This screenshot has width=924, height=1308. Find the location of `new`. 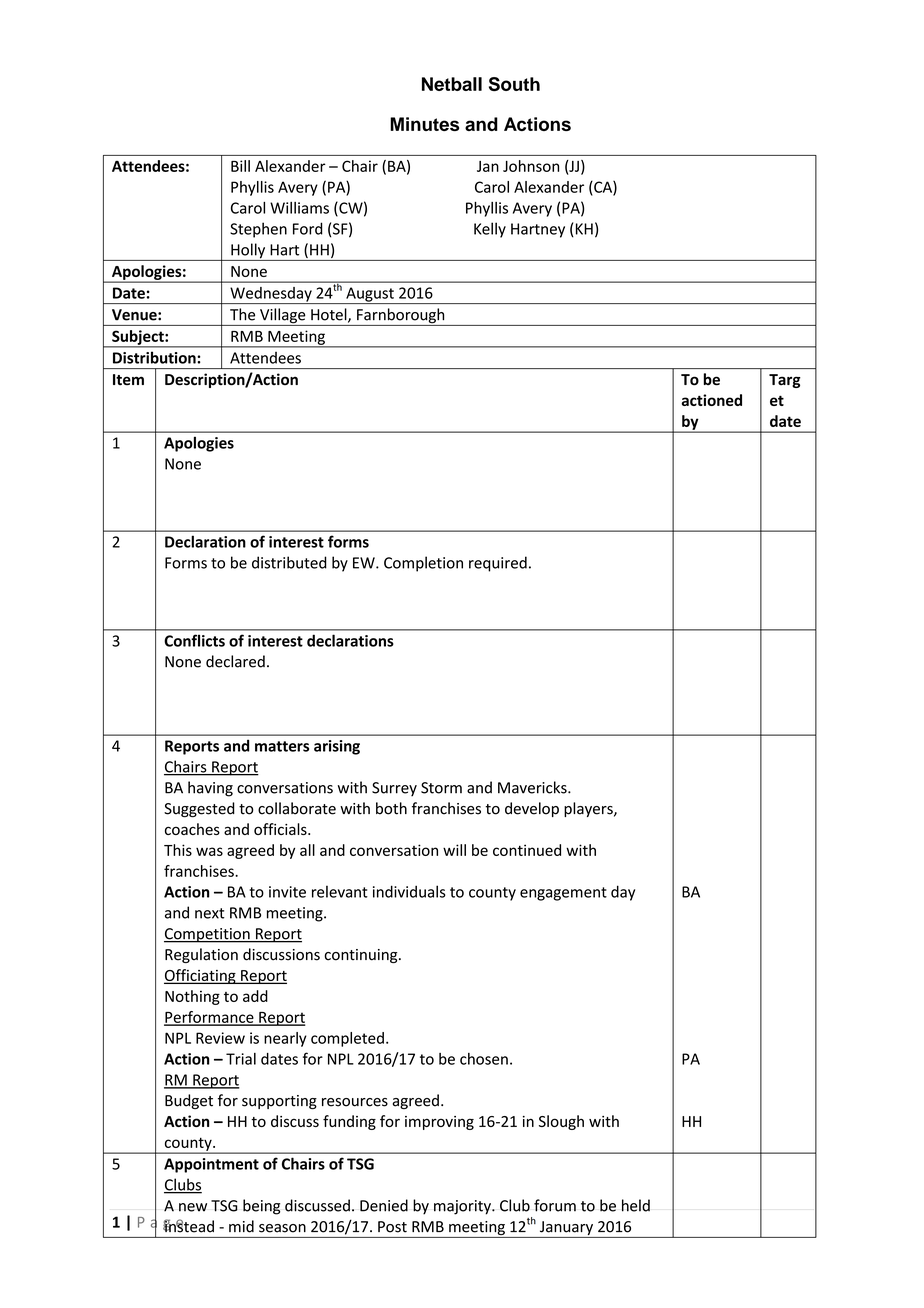

new is located at coordinates (193, 1207).
